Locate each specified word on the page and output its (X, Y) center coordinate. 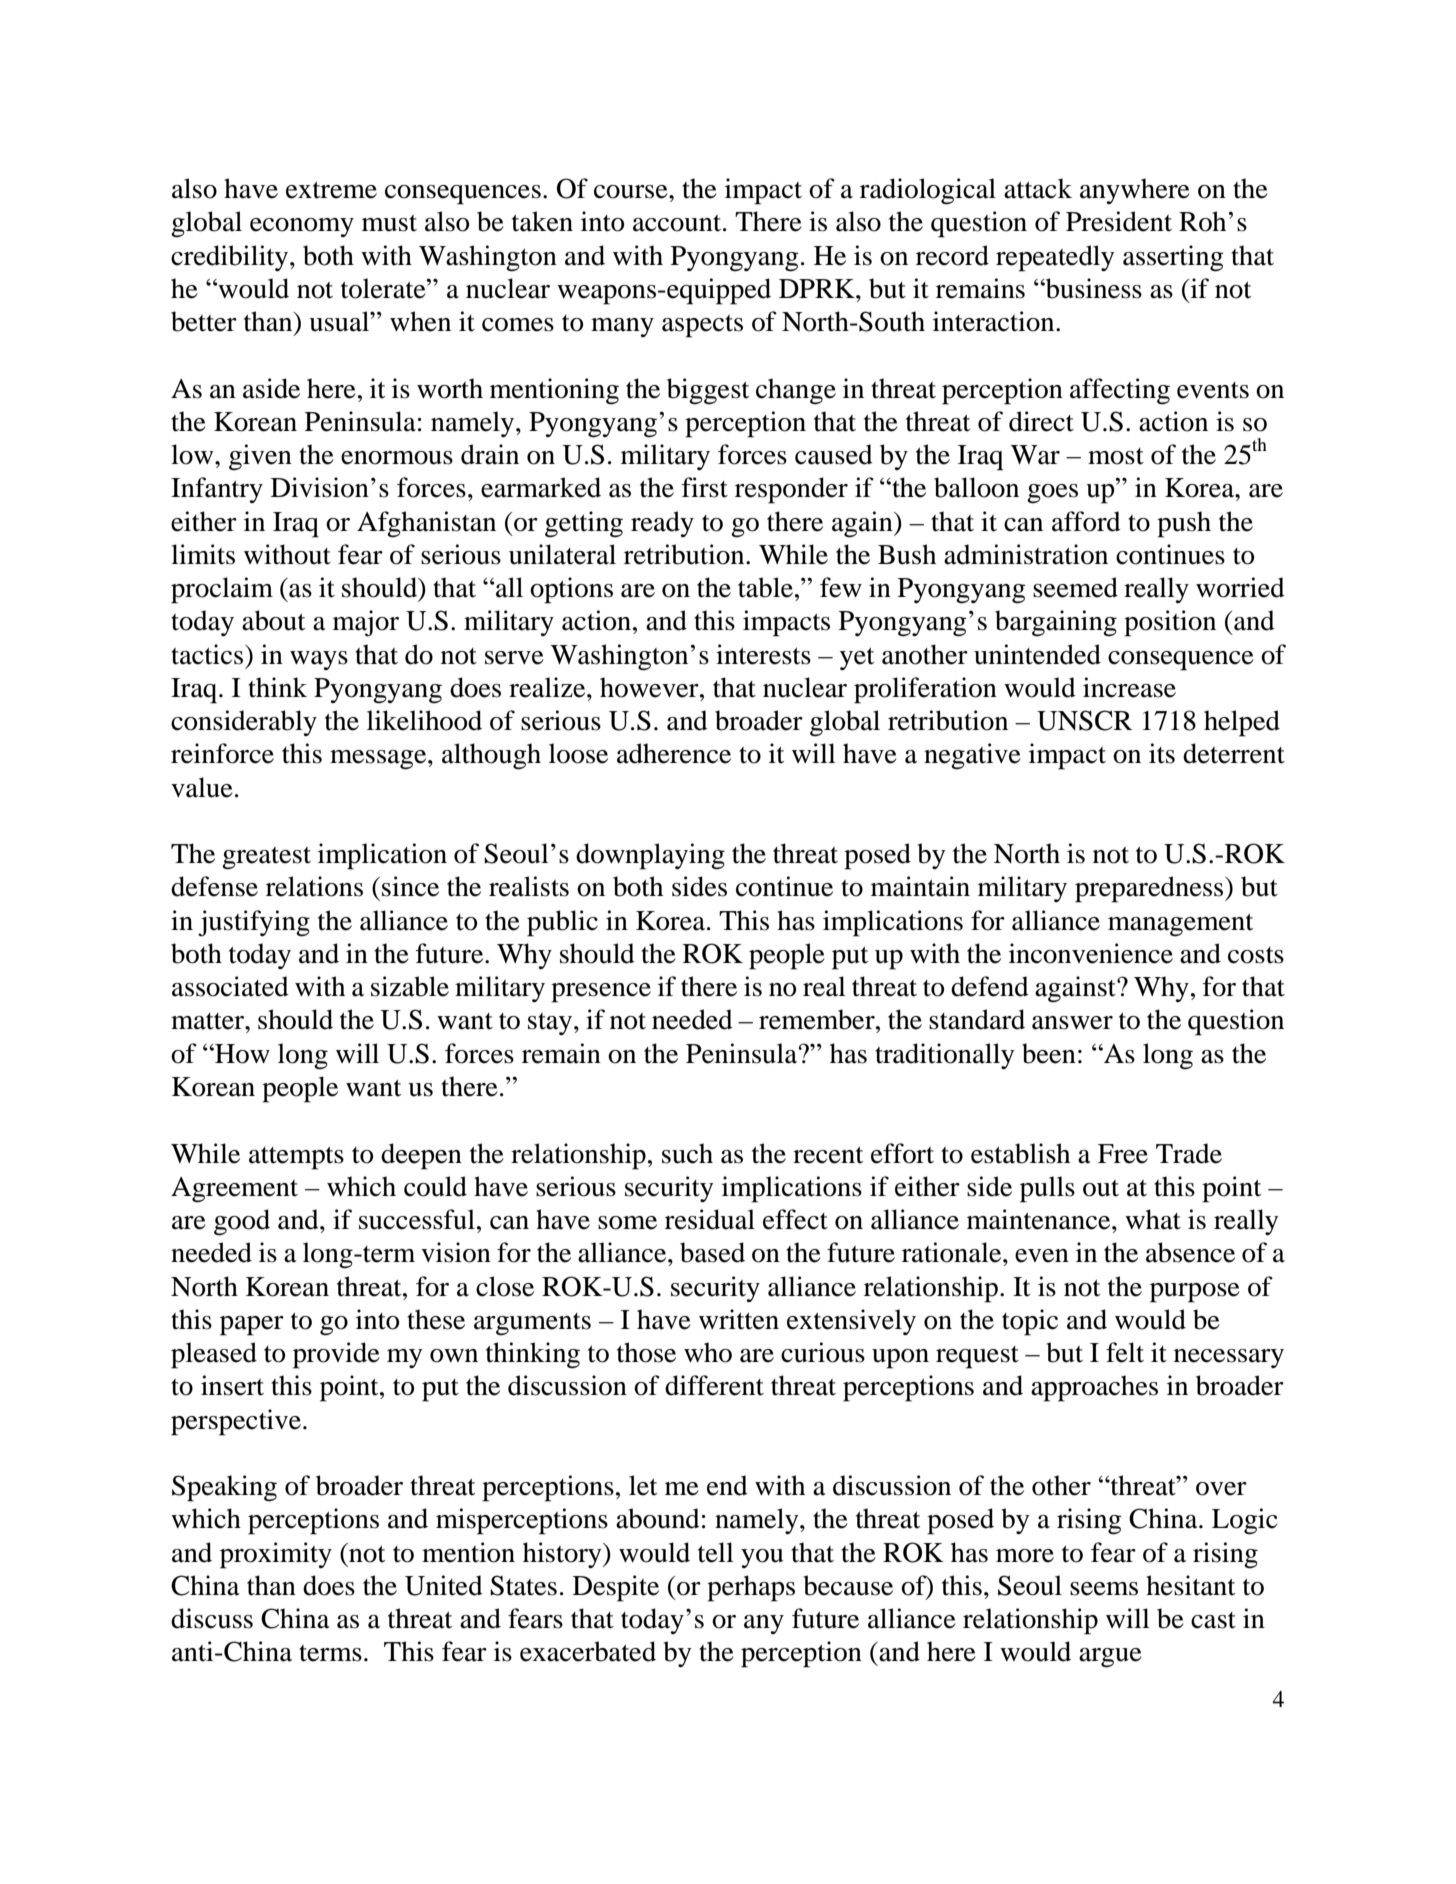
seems (1104, 1589)
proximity (276, 1555)
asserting (1173, 258)
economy (302, 227)
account (678, 223)
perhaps (751, 1588)
